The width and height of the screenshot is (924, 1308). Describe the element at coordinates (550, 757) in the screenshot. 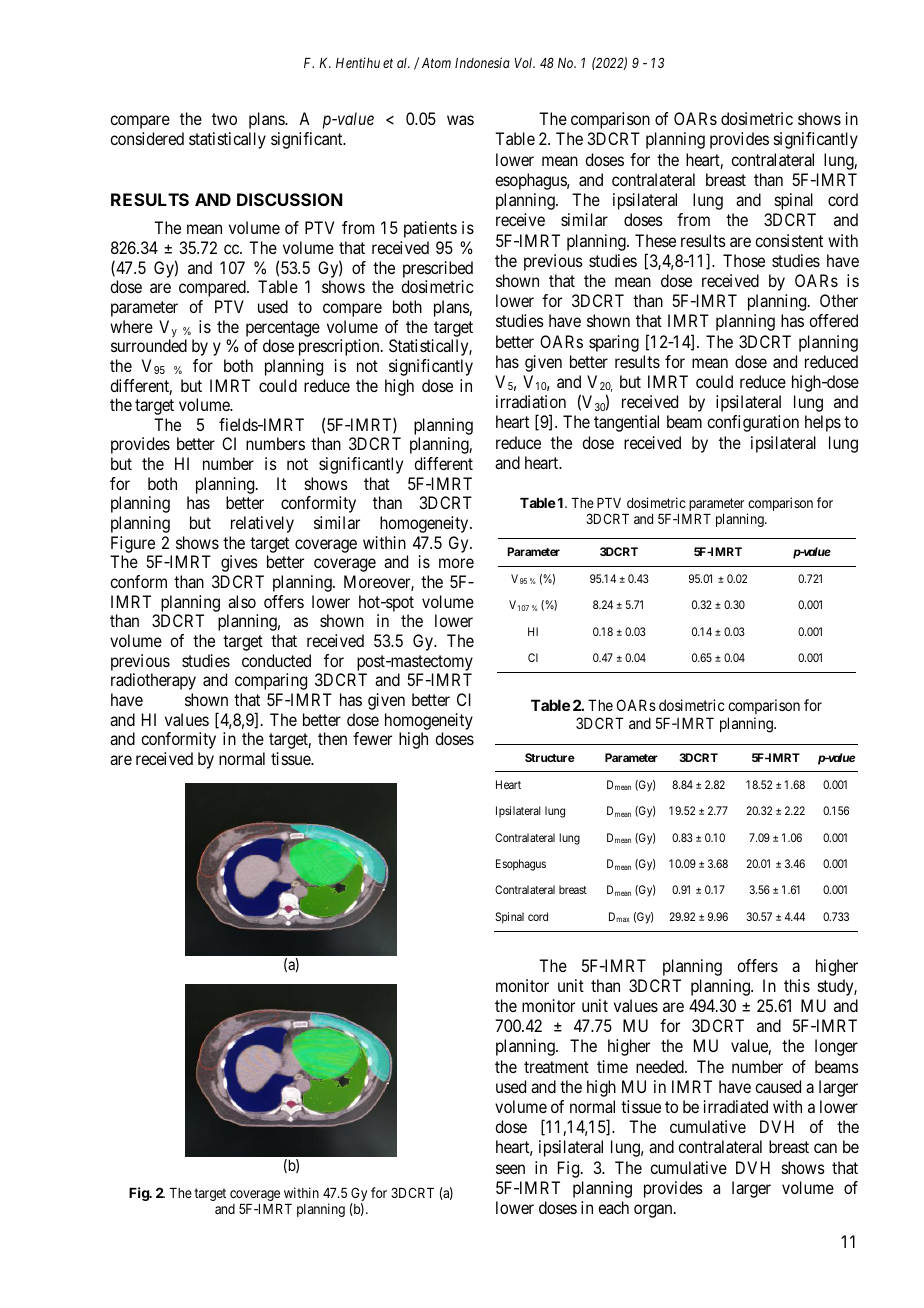

I see `Structure` at that location.
